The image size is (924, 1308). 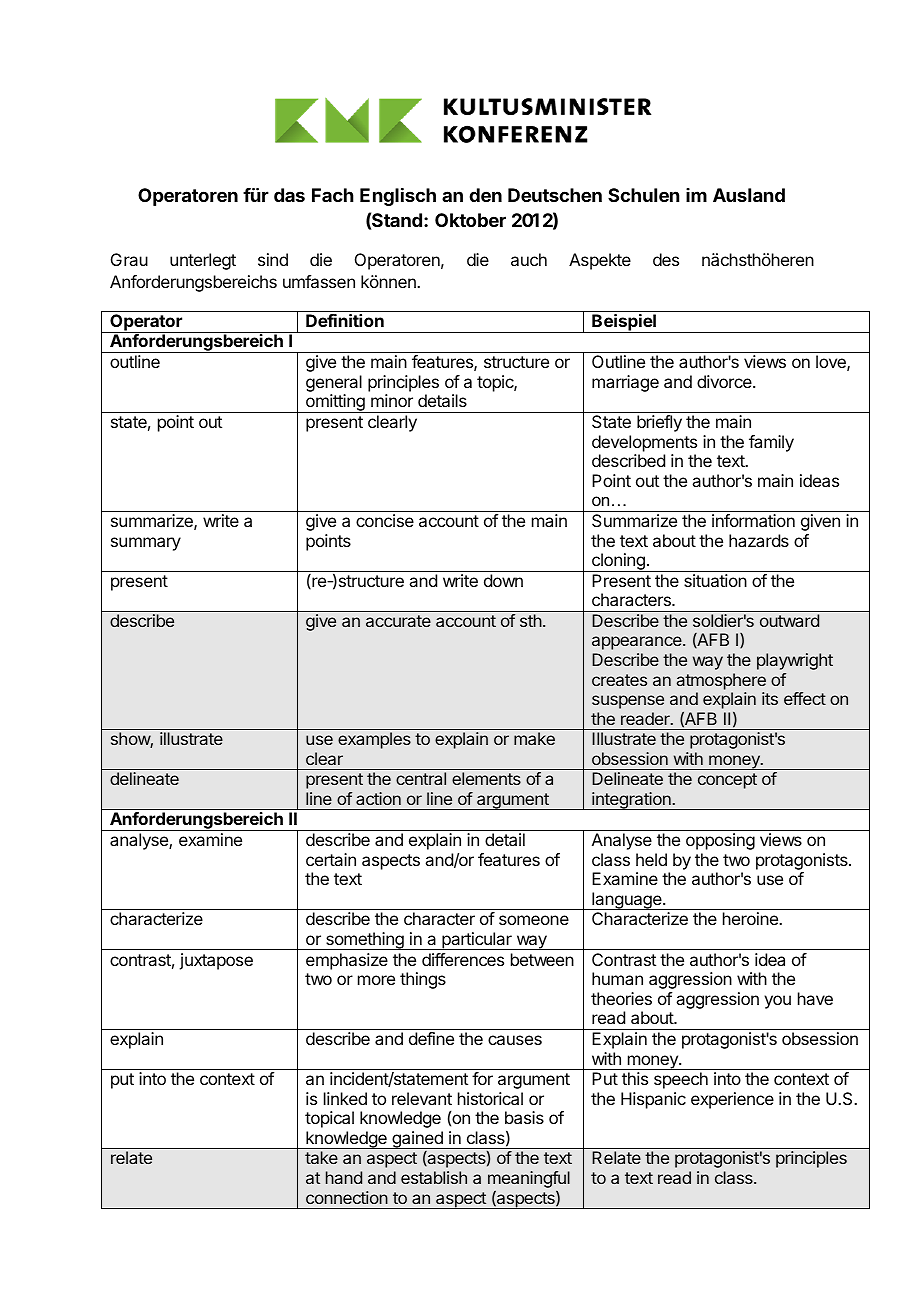 What do you see at coordinates (624, 323) in the page?
I see `Beispiel` at bounding box center [624, 323].
